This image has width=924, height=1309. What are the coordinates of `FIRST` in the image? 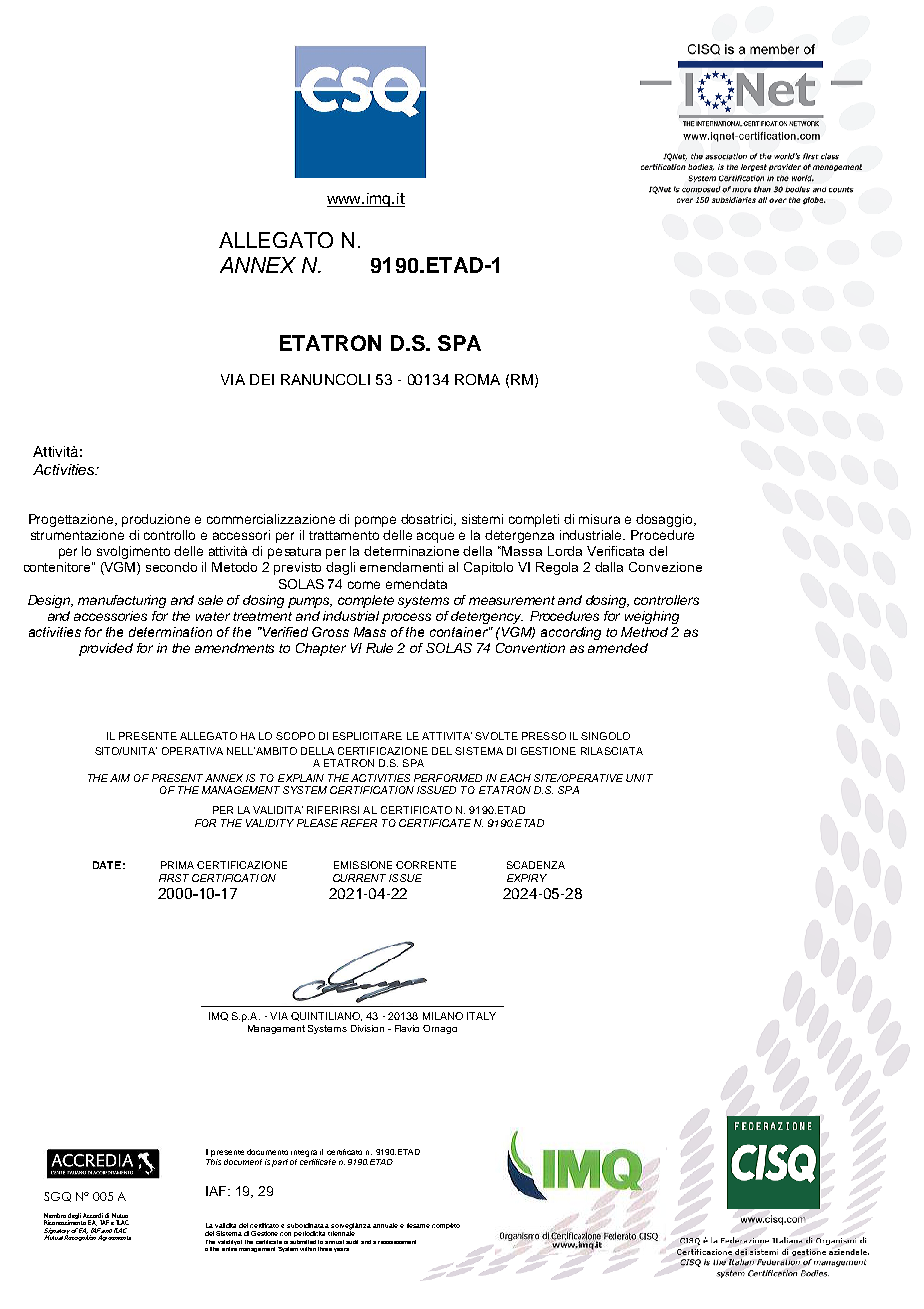 It's located at (174, 878).
